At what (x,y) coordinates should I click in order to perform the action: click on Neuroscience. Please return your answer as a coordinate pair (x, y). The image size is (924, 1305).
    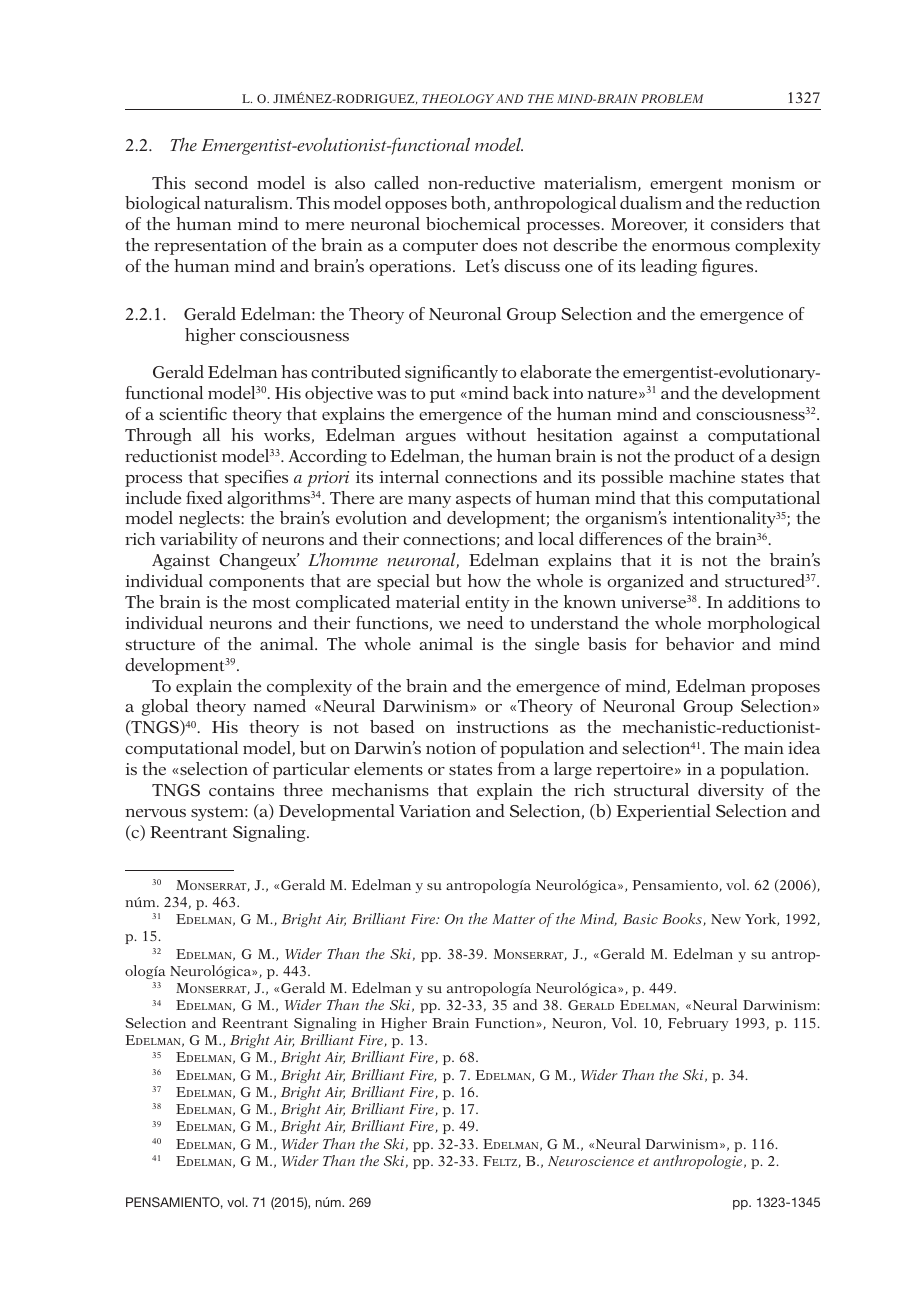
    Looking at the image, I should click on (591, 1161).
